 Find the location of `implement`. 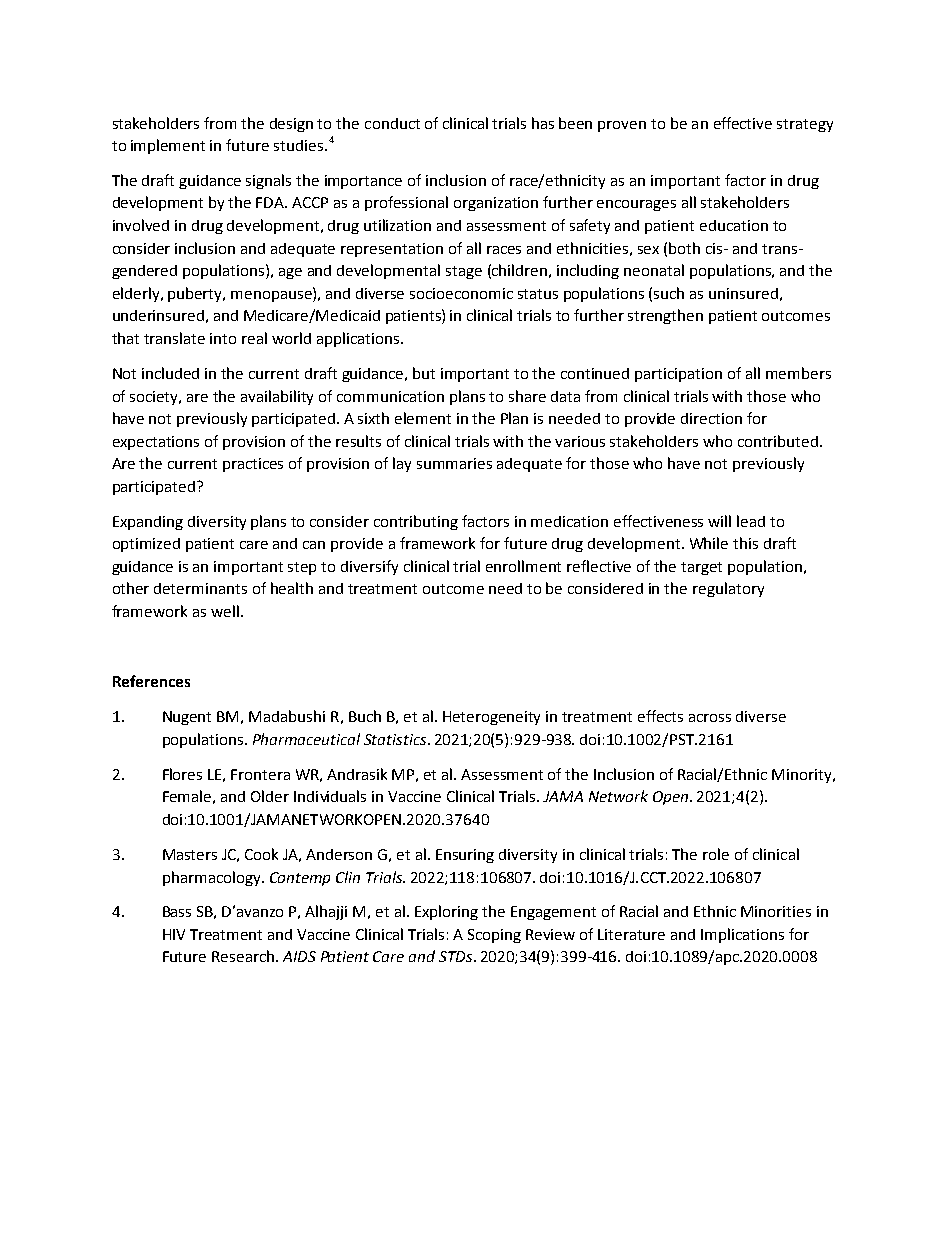

implement is located at coordinates (168, 146).
